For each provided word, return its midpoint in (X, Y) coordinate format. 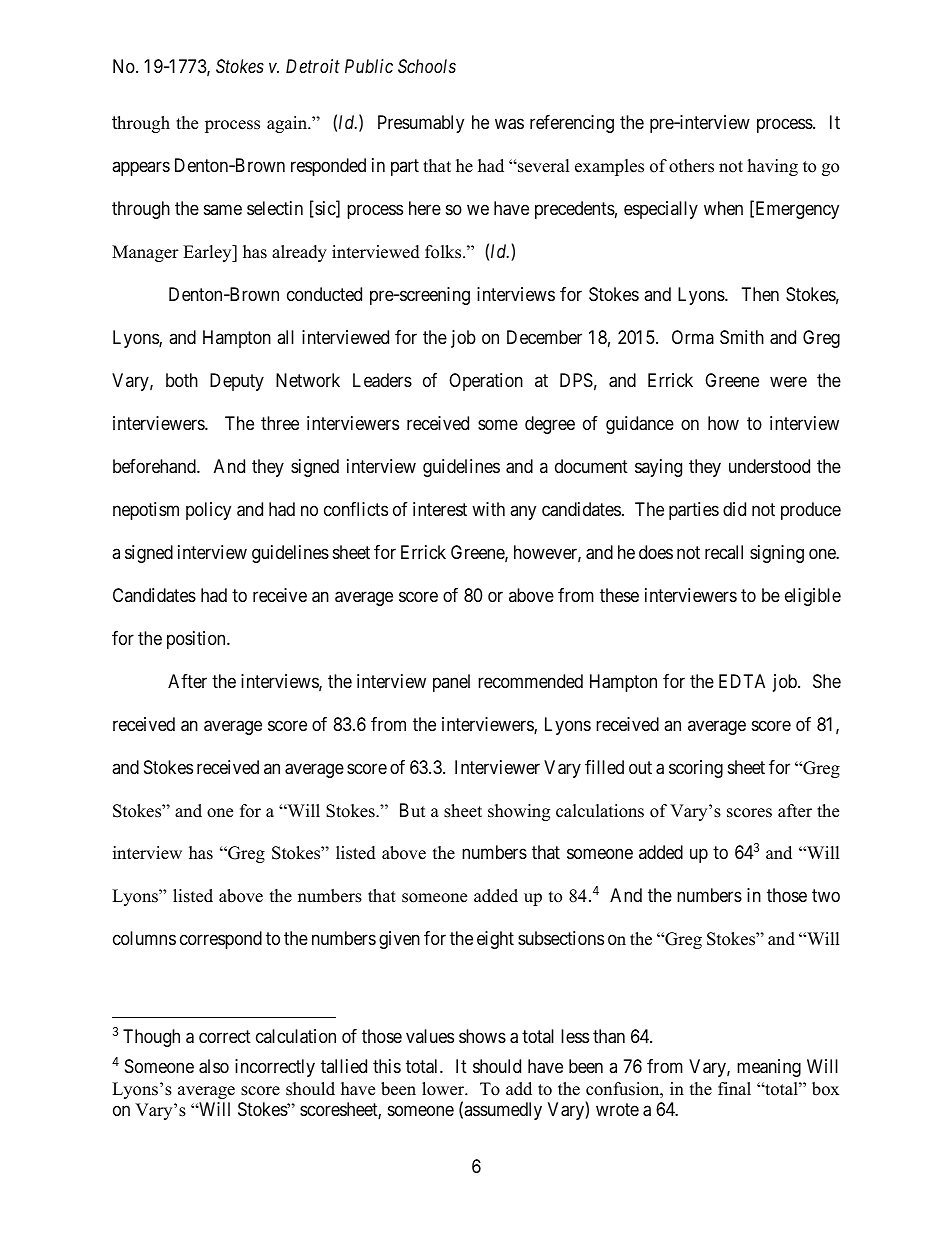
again (288, 124)
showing (519, 812)
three (280, 423)
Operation (486, 382)
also (214, 1066)
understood (769, 466)
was (509, 124)
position (197, 640)
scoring (696, 769)
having (773, 167)
